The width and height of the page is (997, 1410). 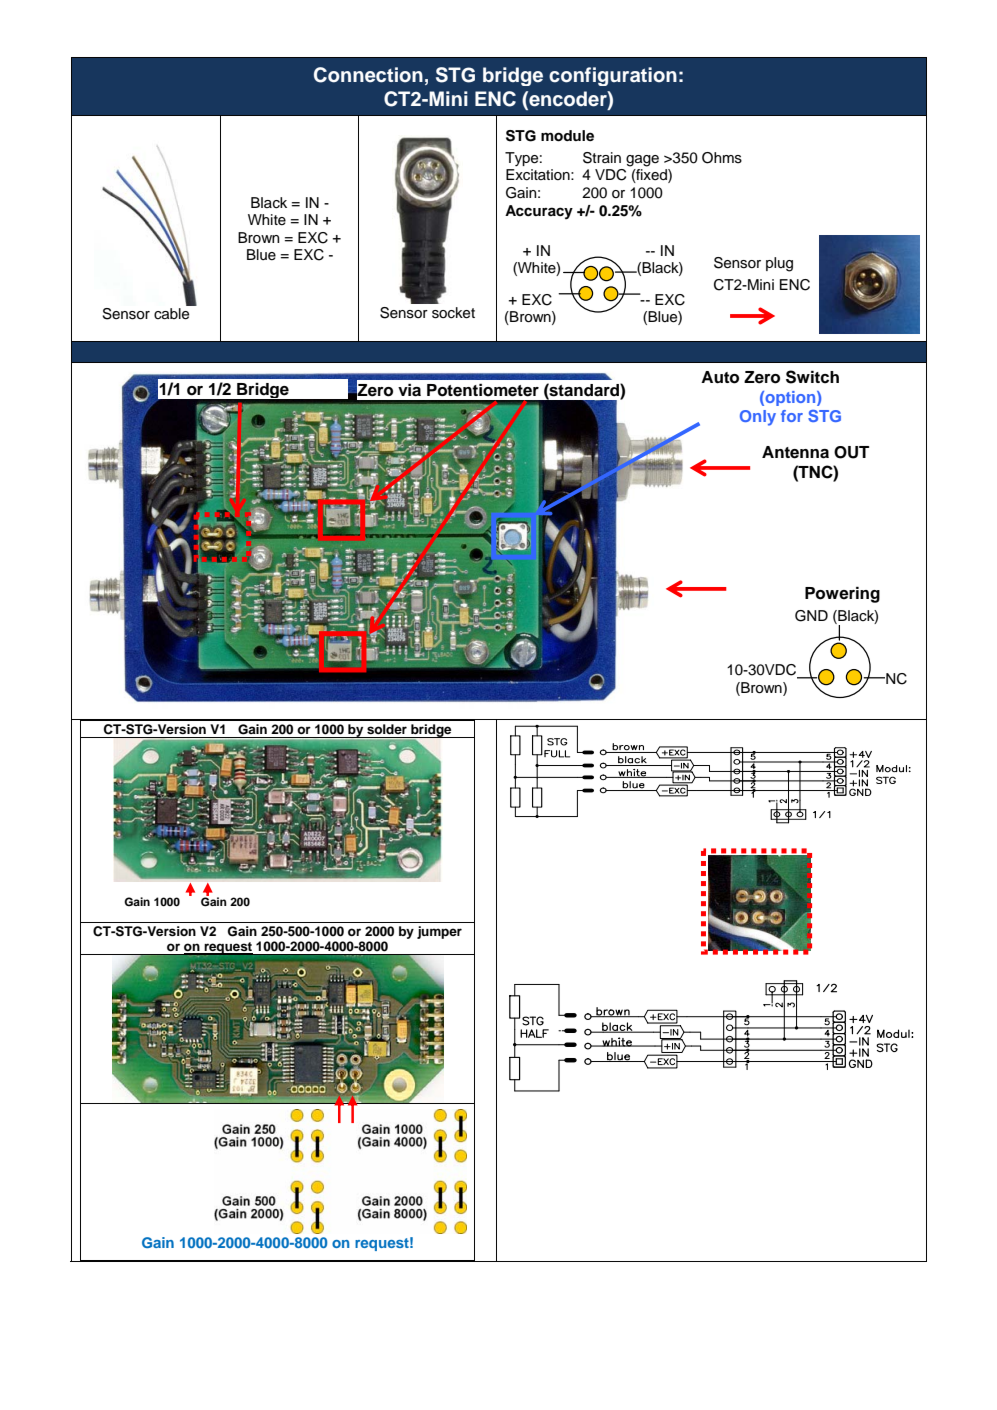 I want to click on Powering, so click(x=842, y=594).
